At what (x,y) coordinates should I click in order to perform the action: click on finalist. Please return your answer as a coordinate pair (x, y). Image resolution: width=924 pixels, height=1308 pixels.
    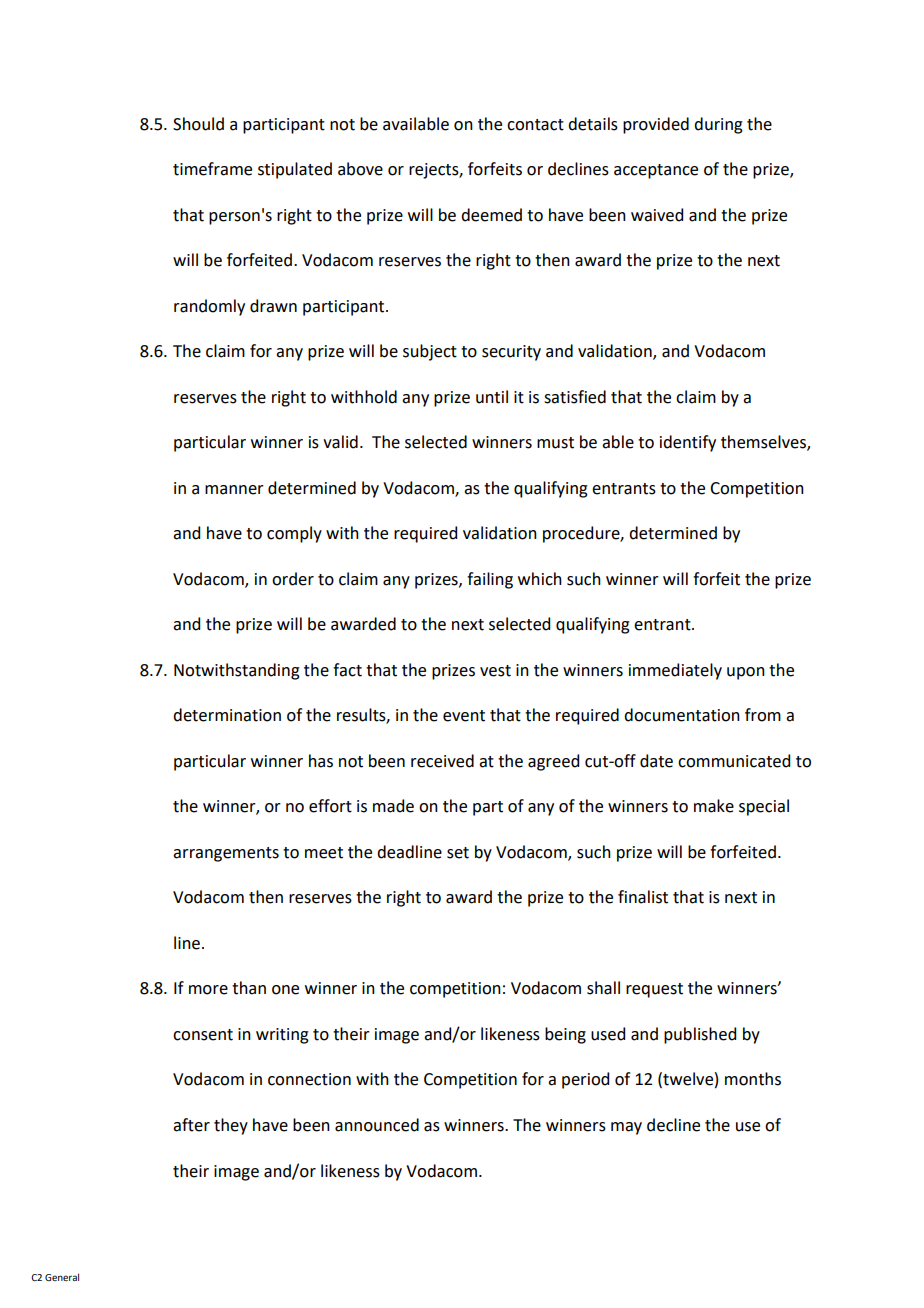
    Looking at the image, I should click on (643, 897).
